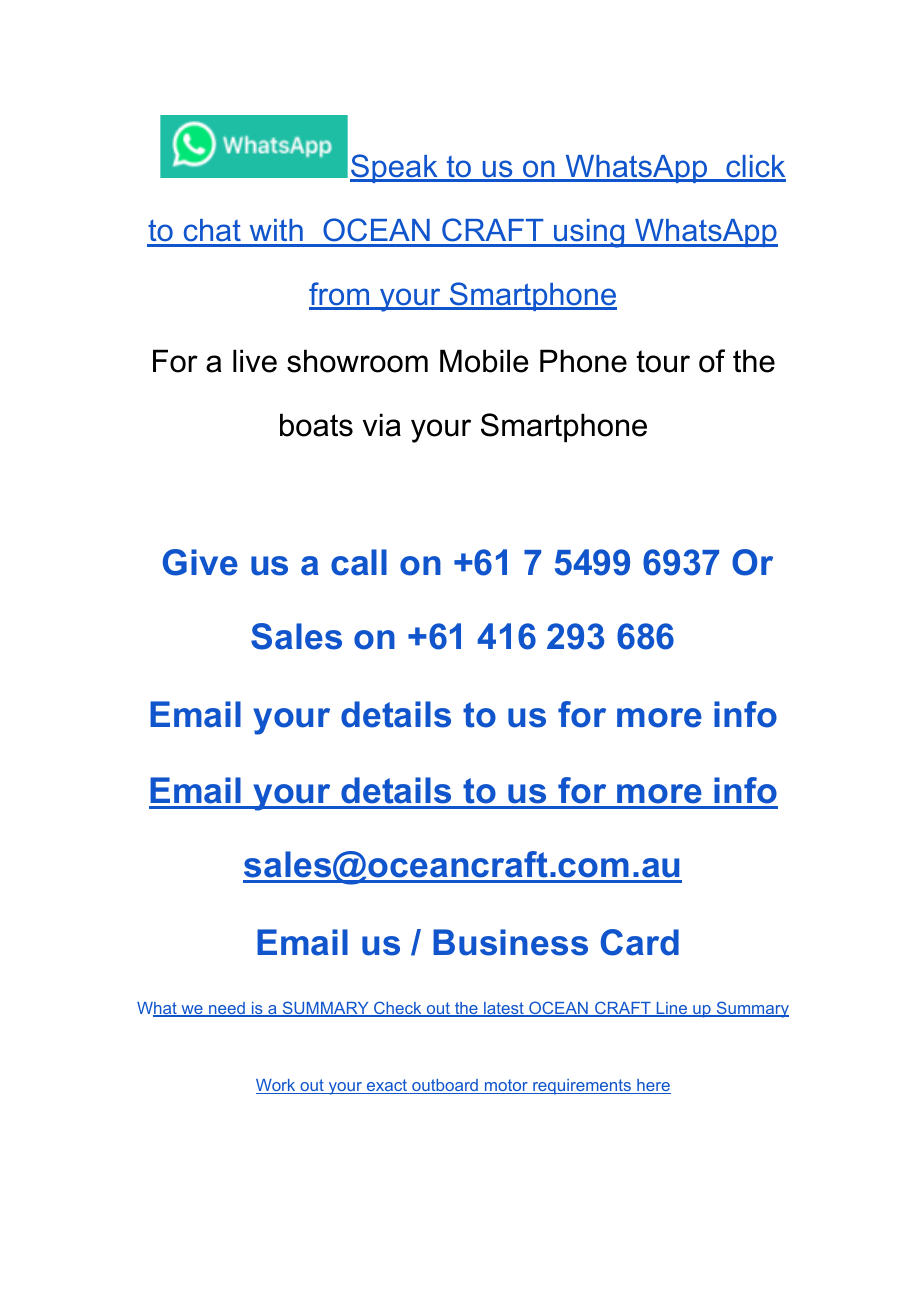 This image has width=924, height=1307. What do you see at coordinates (316, 425) in the image?
I see `boats` at bounding box center [316, 425].
